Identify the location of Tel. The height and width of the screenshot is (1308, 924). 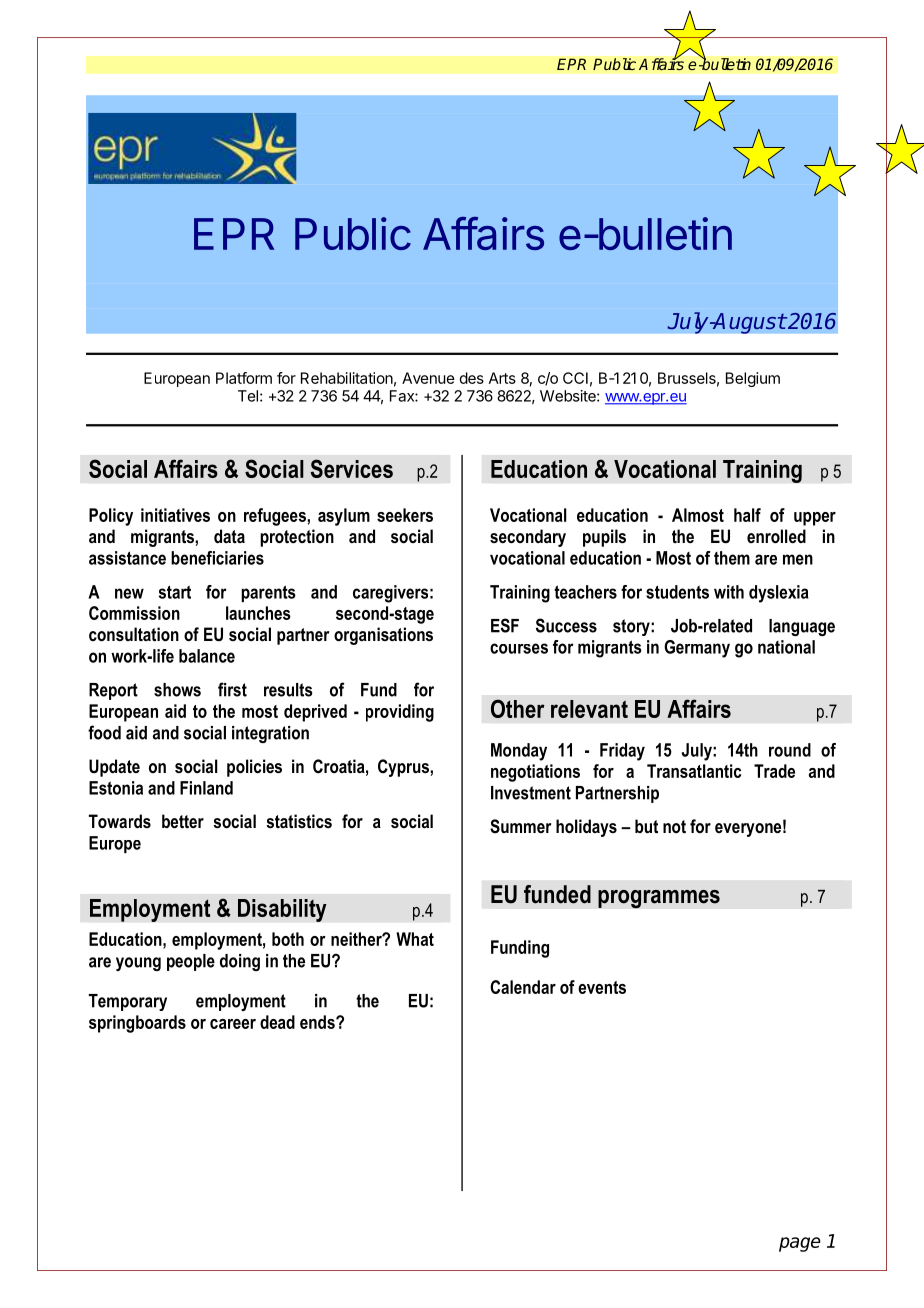
(248, 396).
